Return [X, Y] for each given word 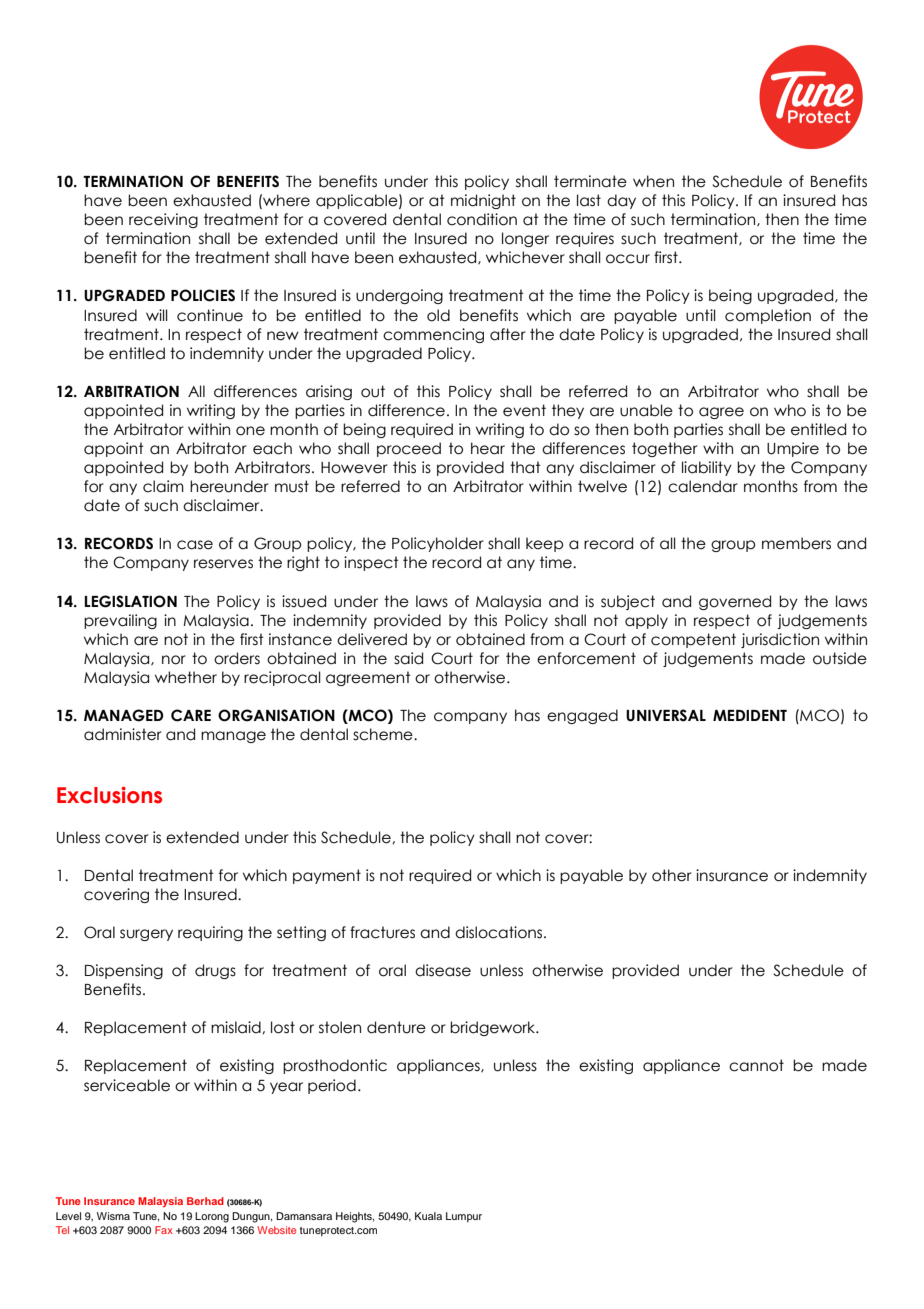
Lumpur [464, 1217]
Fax [164, 1230]
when [653, 181]
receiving [163, 220]
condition [482, 219]
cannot [756, 1065]
